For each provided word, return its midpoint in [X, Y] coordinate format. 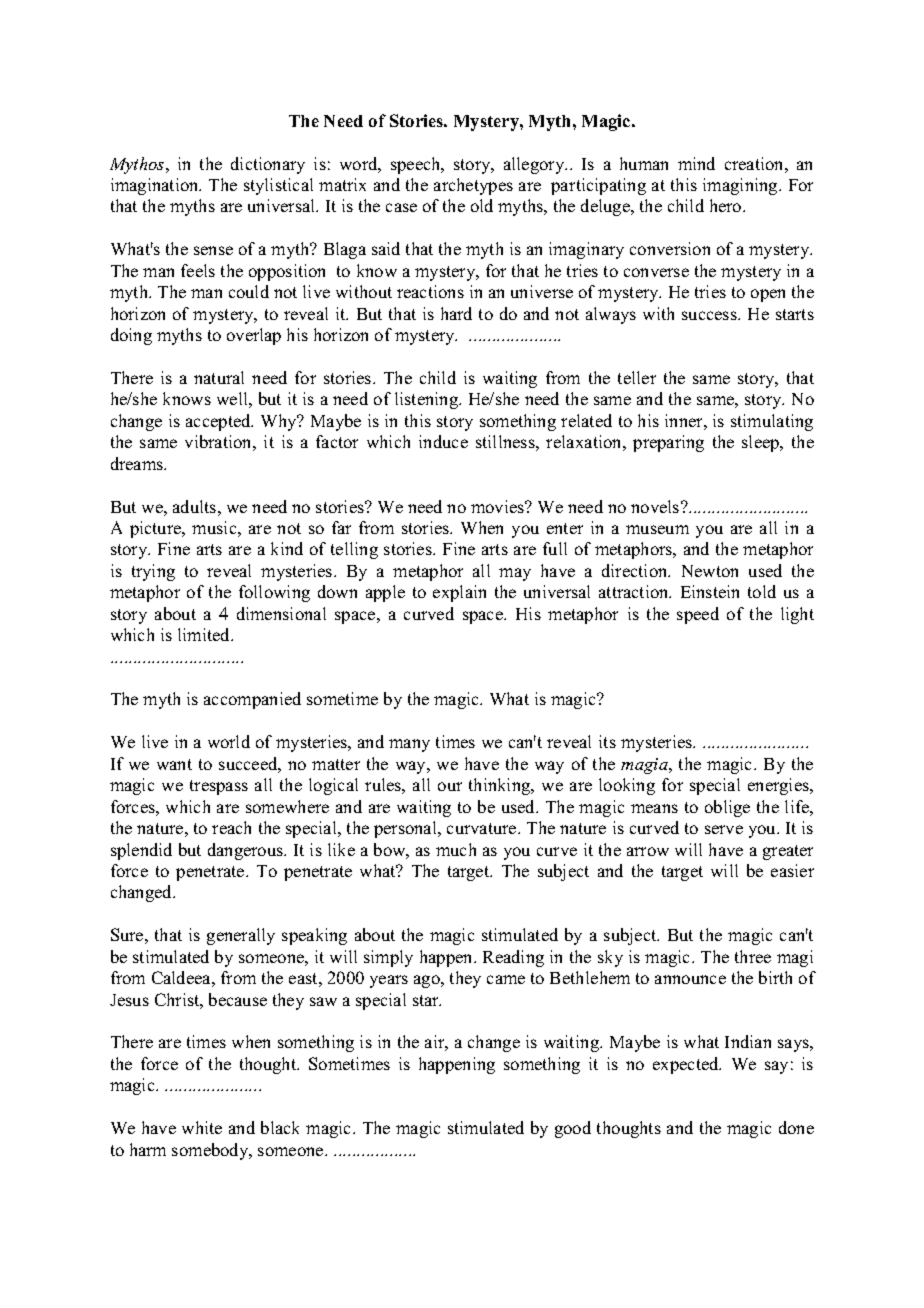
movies [499, 506]
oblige [727, 808]
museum [657, 529]
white [202, 1127]
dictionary [268, 165]
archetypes [473, 186]
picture [157, 529]
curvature [483, 828]
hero [727, 205]
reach [231, 827]
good [573, 1129]
